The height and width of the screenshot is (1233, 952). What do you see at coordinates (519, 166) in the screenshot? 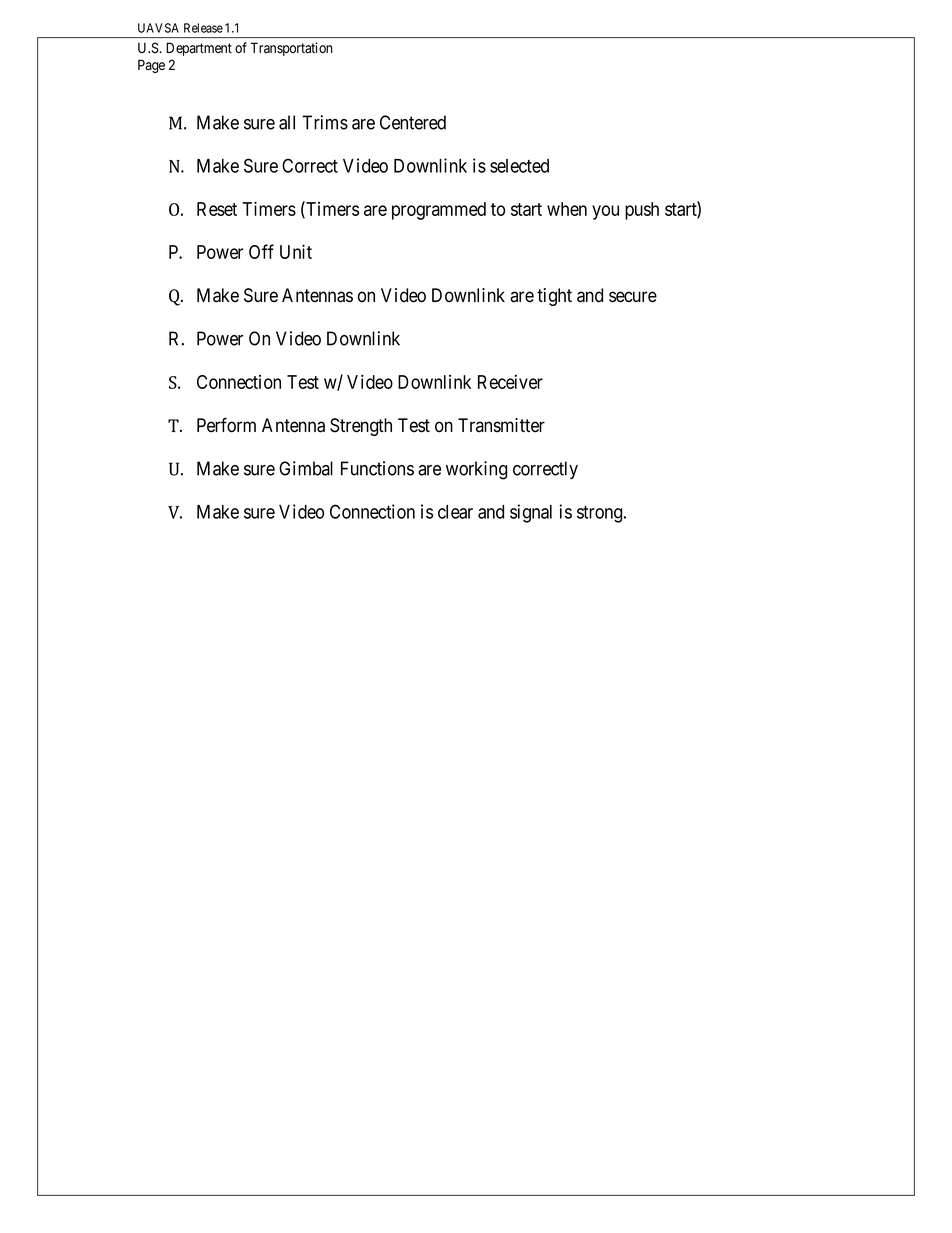
I see `selected` at bounding box center [519, 166].
